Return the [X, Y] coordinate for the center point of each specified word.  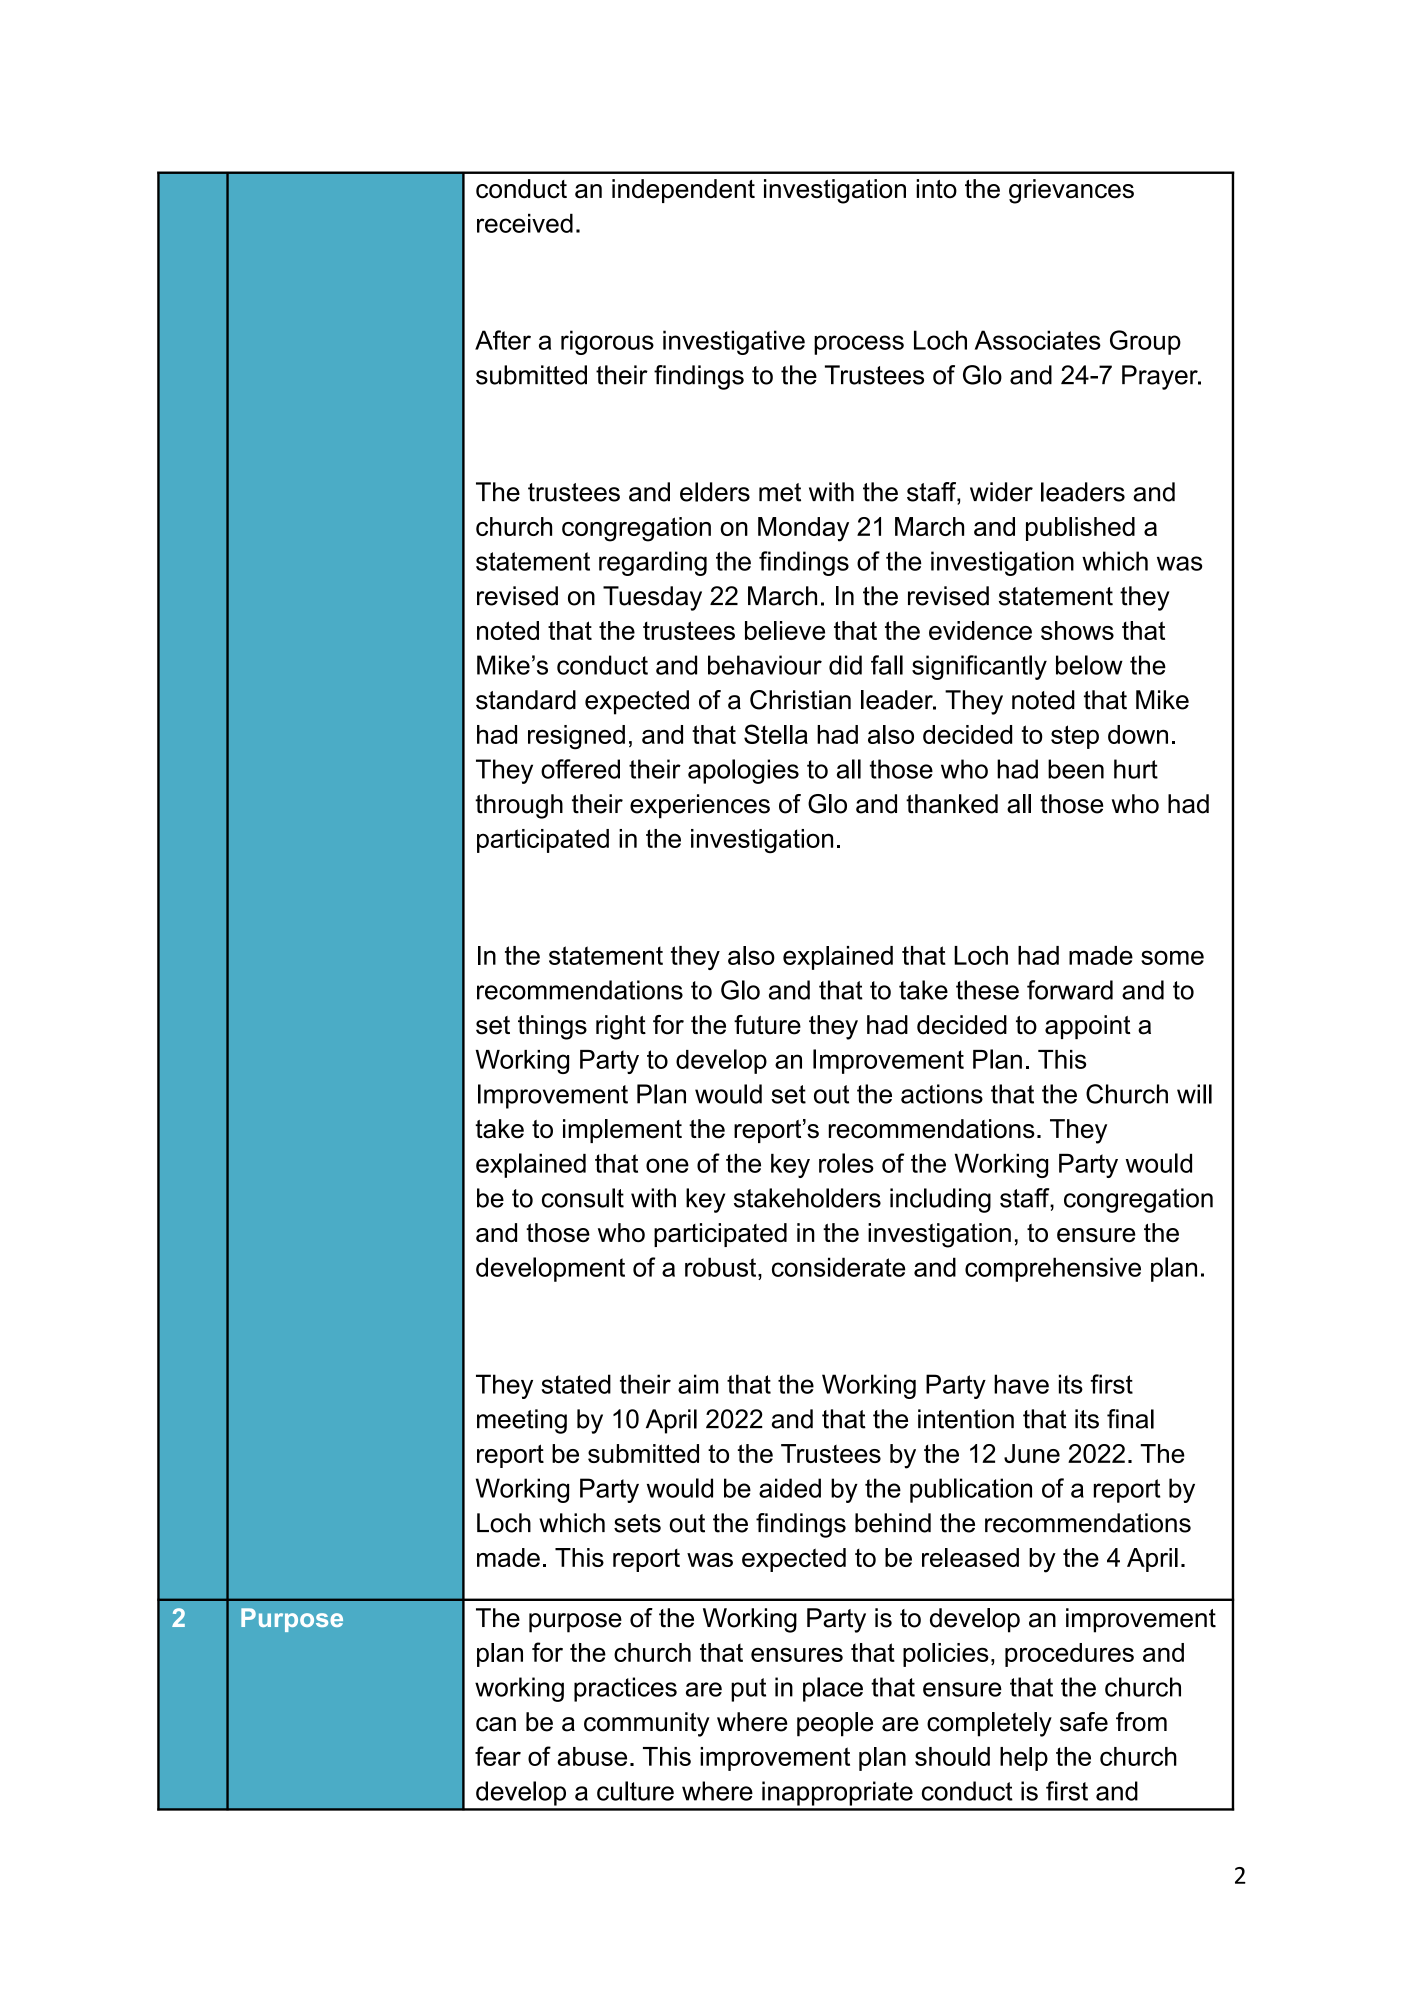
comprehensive [1053, 1269]
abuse [592, 1756]
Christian [800, 700]
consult [583, 1198]
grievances [1071, 191]
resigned [576, 737]
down [1138, 734]
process [859, 345]
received [525, 223]
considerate [838, 1267]
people [835, 1724]
